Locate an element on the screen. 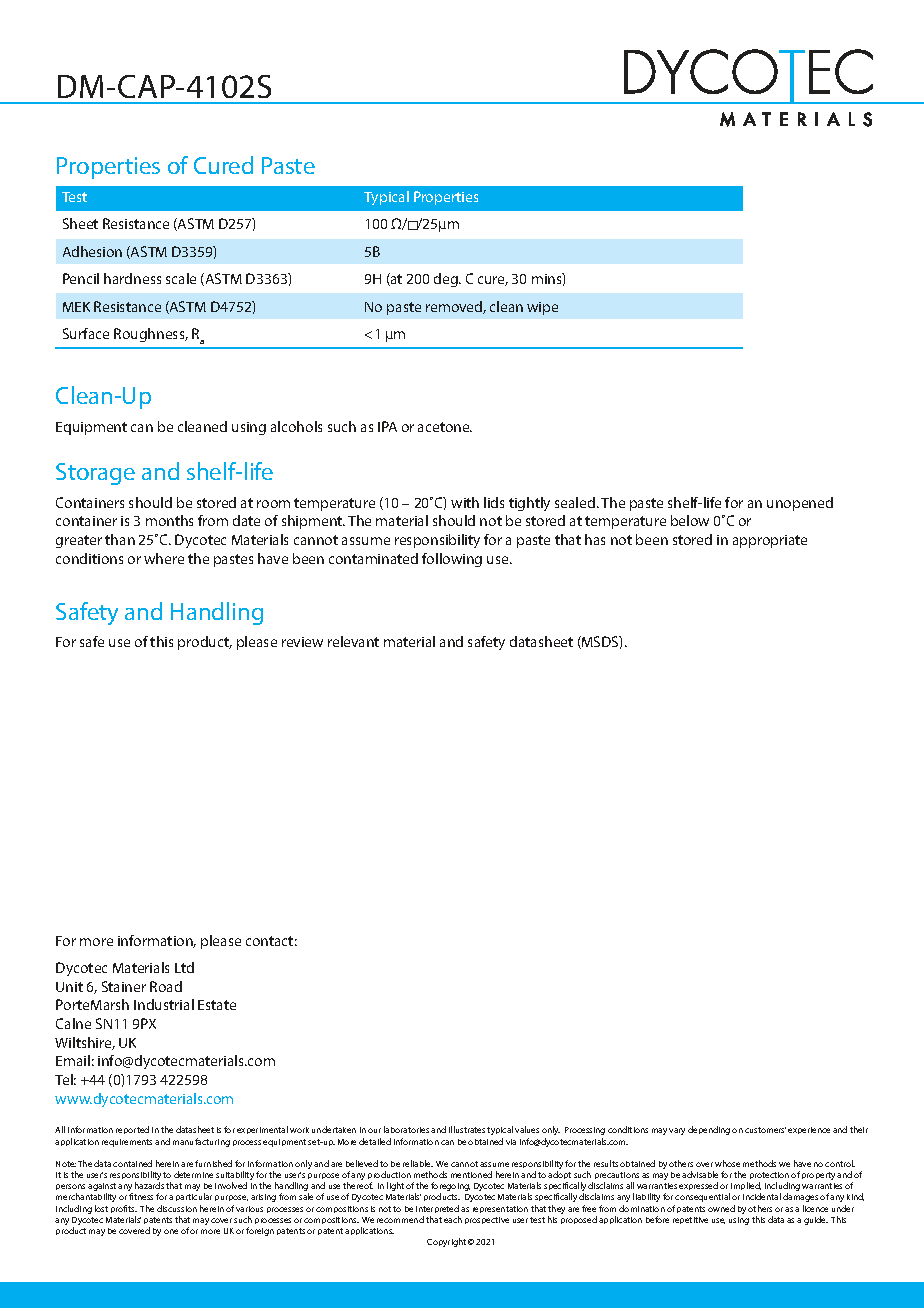  Estate is located at coordinates (217, 1005).
